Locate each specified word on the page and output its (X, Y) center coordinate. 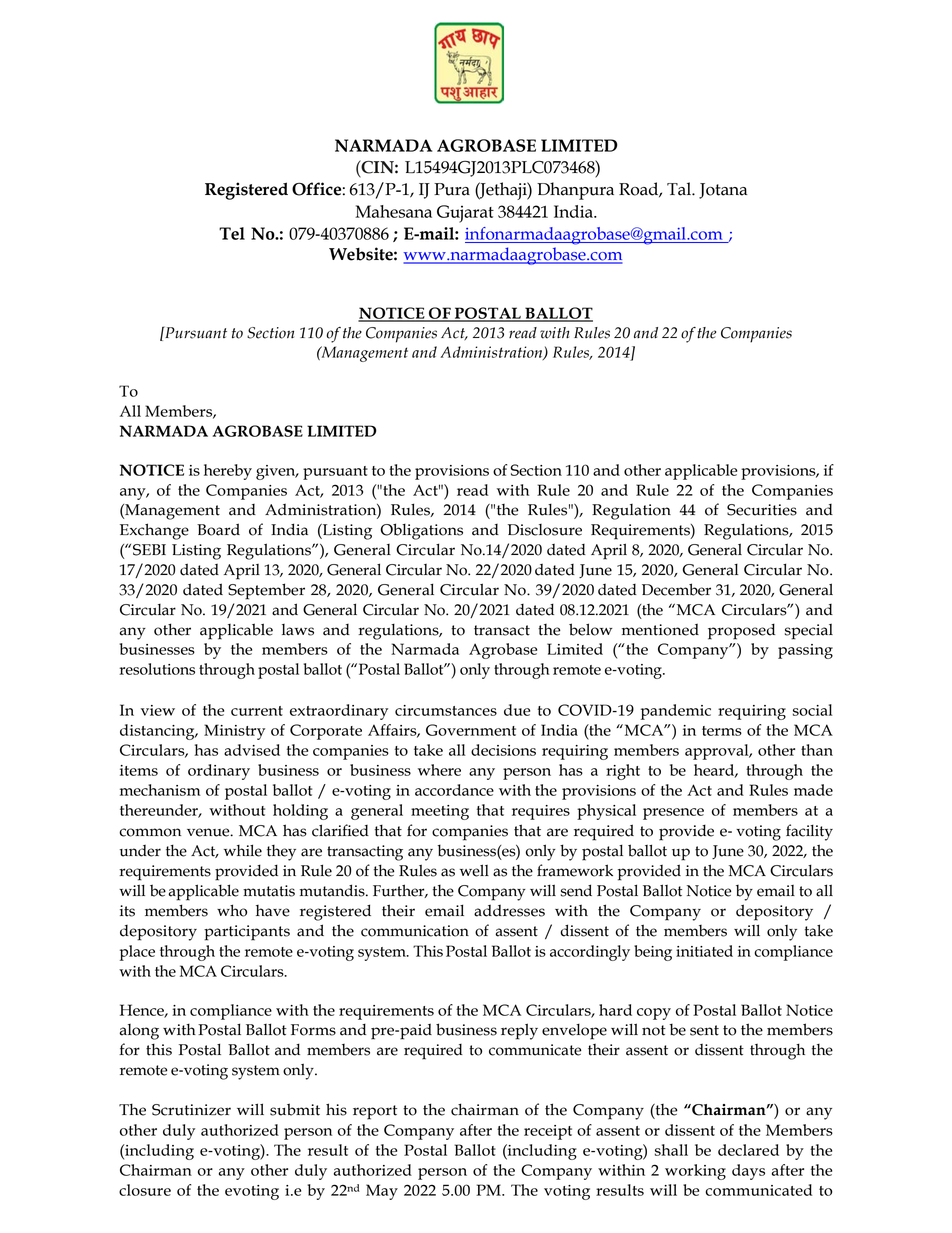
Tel (232, 233)
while (243, 850)
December (676, 589)
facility (809, 832)
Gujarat (465, 214)
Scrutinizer (191, 1110)
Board (218, 529)
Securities (762, 510)
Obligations (422, 531)
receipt (548, 1132)
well (474, 870)
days (748, 1172)
